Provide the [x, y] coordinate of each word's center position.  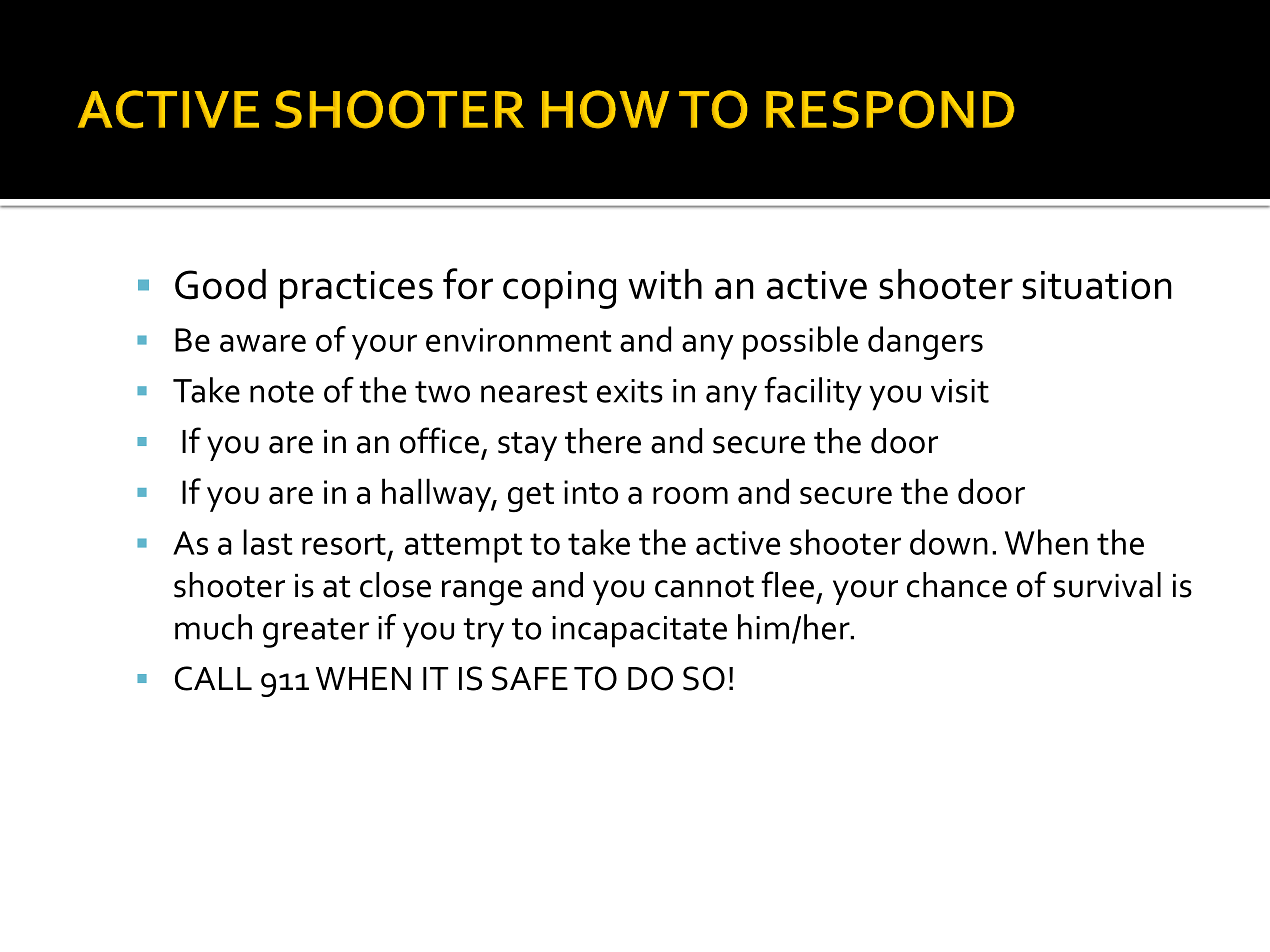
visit [960, 391]
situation [1097, 285]
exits [630, 391]
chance [957, 585]
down [949, 542]
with [665, 284]
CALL [213, 678]
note [282, 392]
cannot [704, 587]
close [395, 585]
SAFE [530, 678]
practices [356, 290]
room [690, 495]
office [439, 440]
